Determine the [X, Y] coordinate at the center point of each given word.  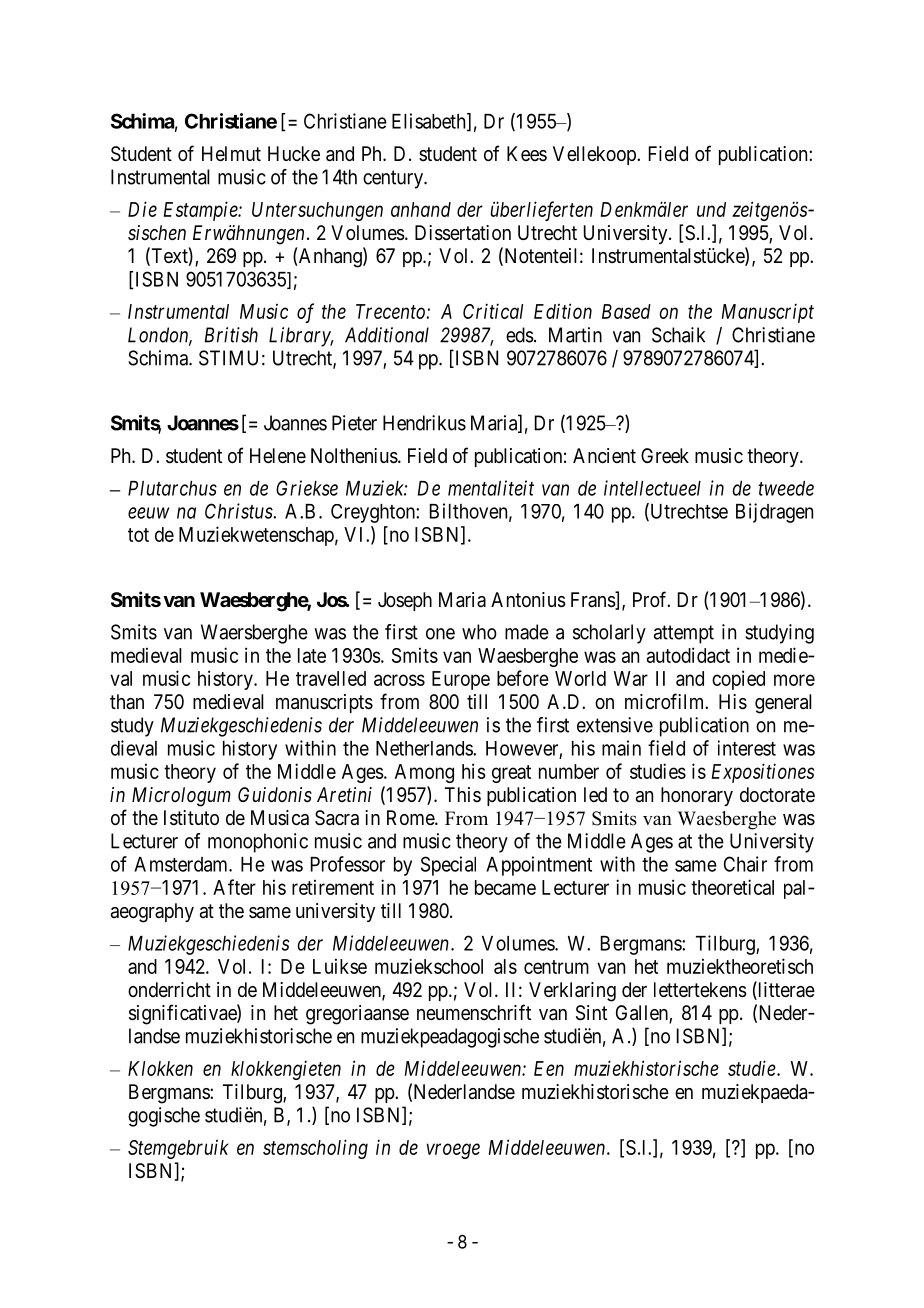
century [394, 179]
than [127, 701]
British [231, 335]
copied [738, 680]
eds [520, 335]
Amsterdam [182, 864]
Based [626, 311]
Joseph [405, 601]
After [234, 887]
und [711, 209]
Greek [665, 455]
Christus [239, 511]
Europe [461, 680]
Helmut [231, 154]
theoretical [732, 887]
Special [448, 866]
